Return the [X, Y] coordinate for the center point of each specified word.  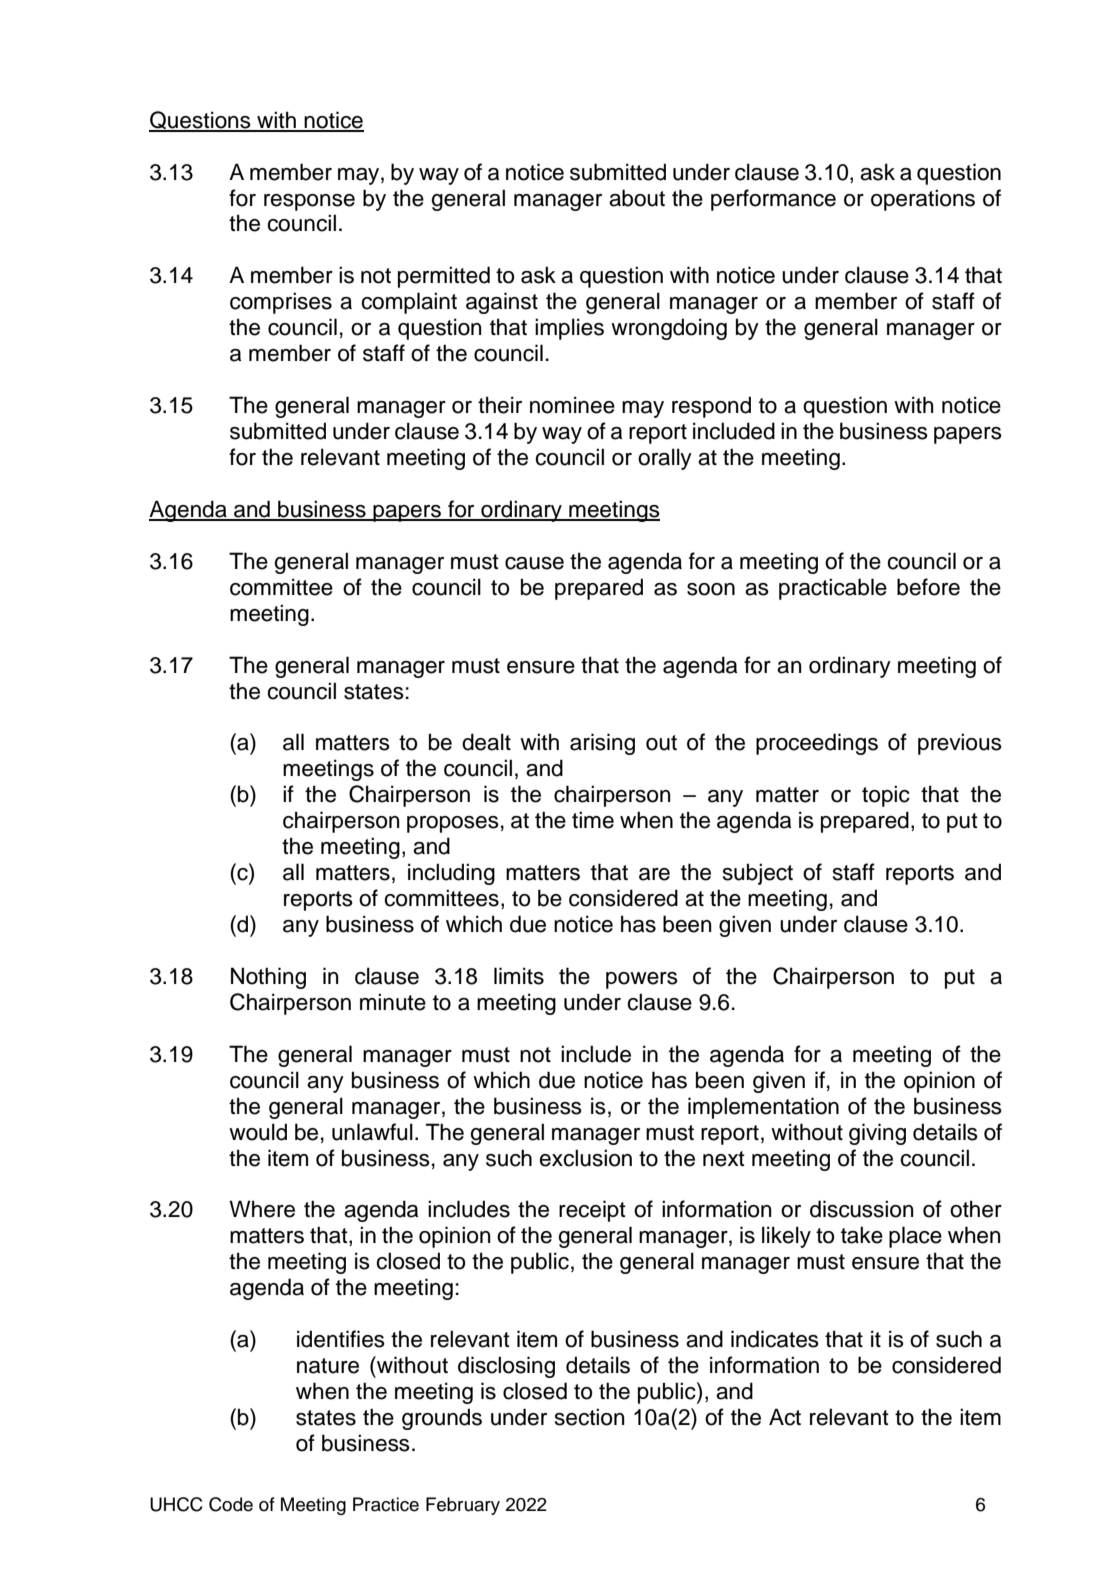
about [637, 198]
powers [642, 980]
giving [877, 1134]
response [309, 202]
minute [393, 1002]
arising [602, 744]
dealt [486, 742]
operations [923, 200]
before [928, 587]
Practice [386, 1504]
